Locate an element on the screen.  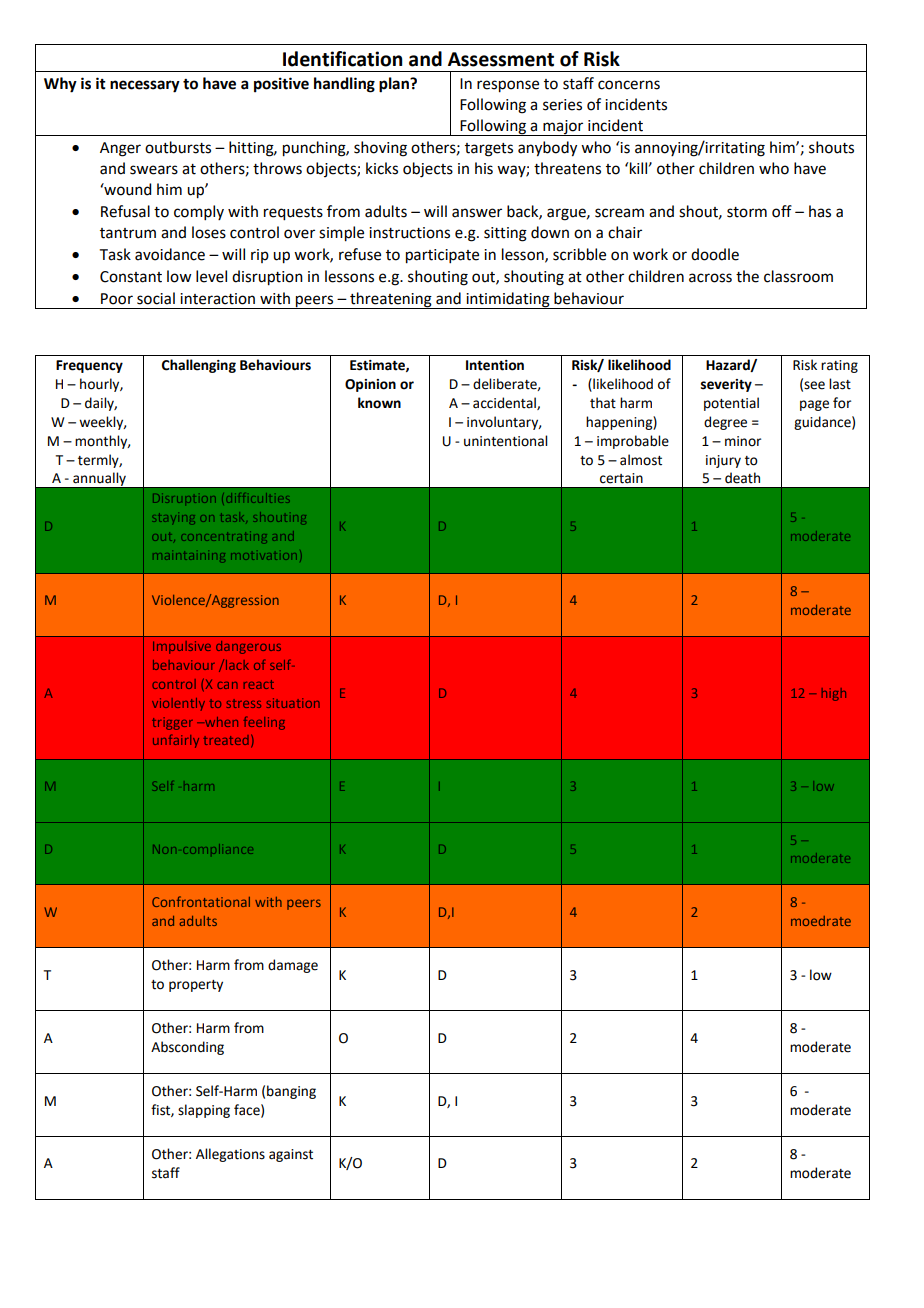
minor is located at coordinates (743, 441).
